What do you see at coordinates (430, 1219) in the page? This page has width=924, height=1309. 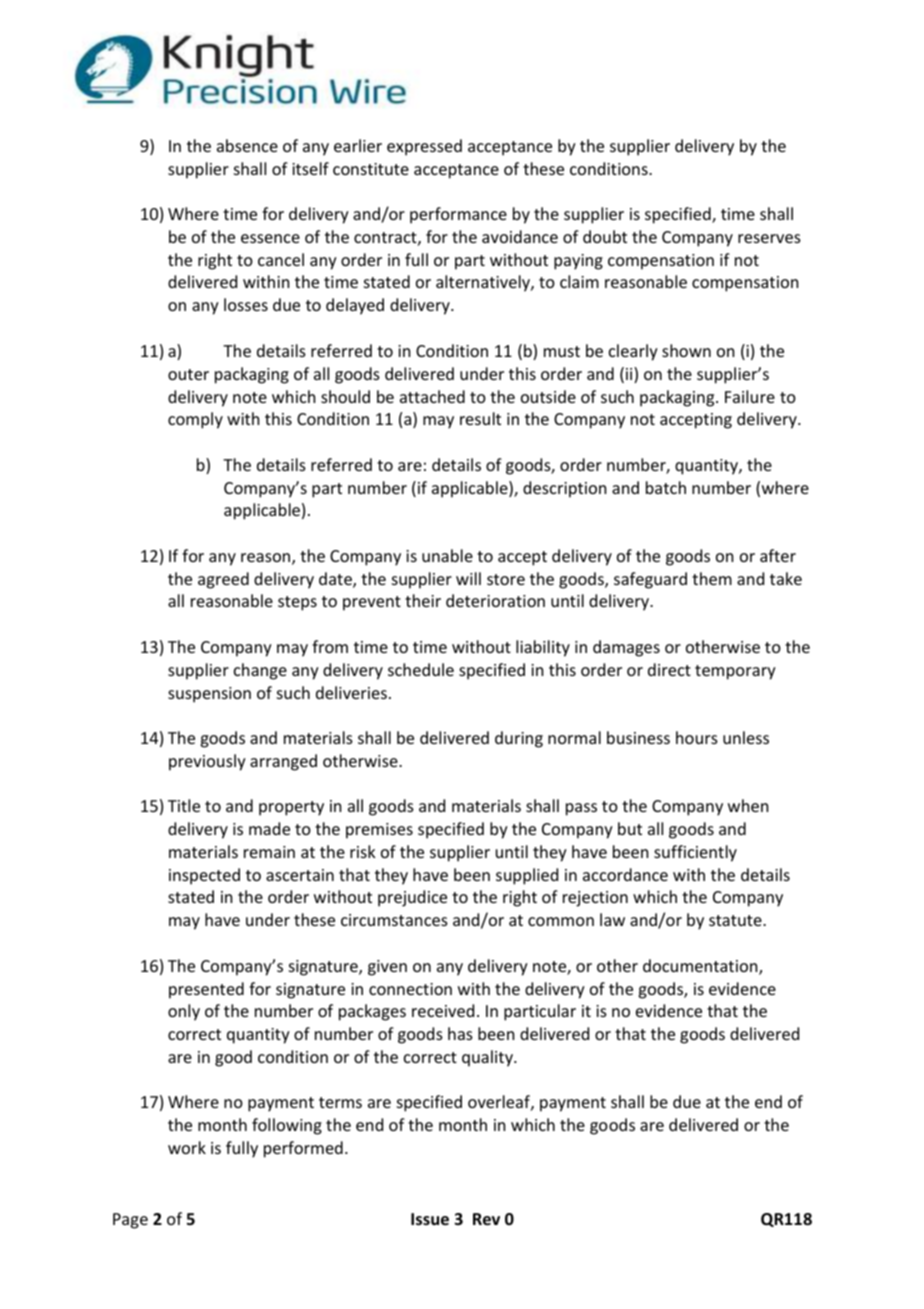 I see `Issue` at bounding box center [430, 1219].
